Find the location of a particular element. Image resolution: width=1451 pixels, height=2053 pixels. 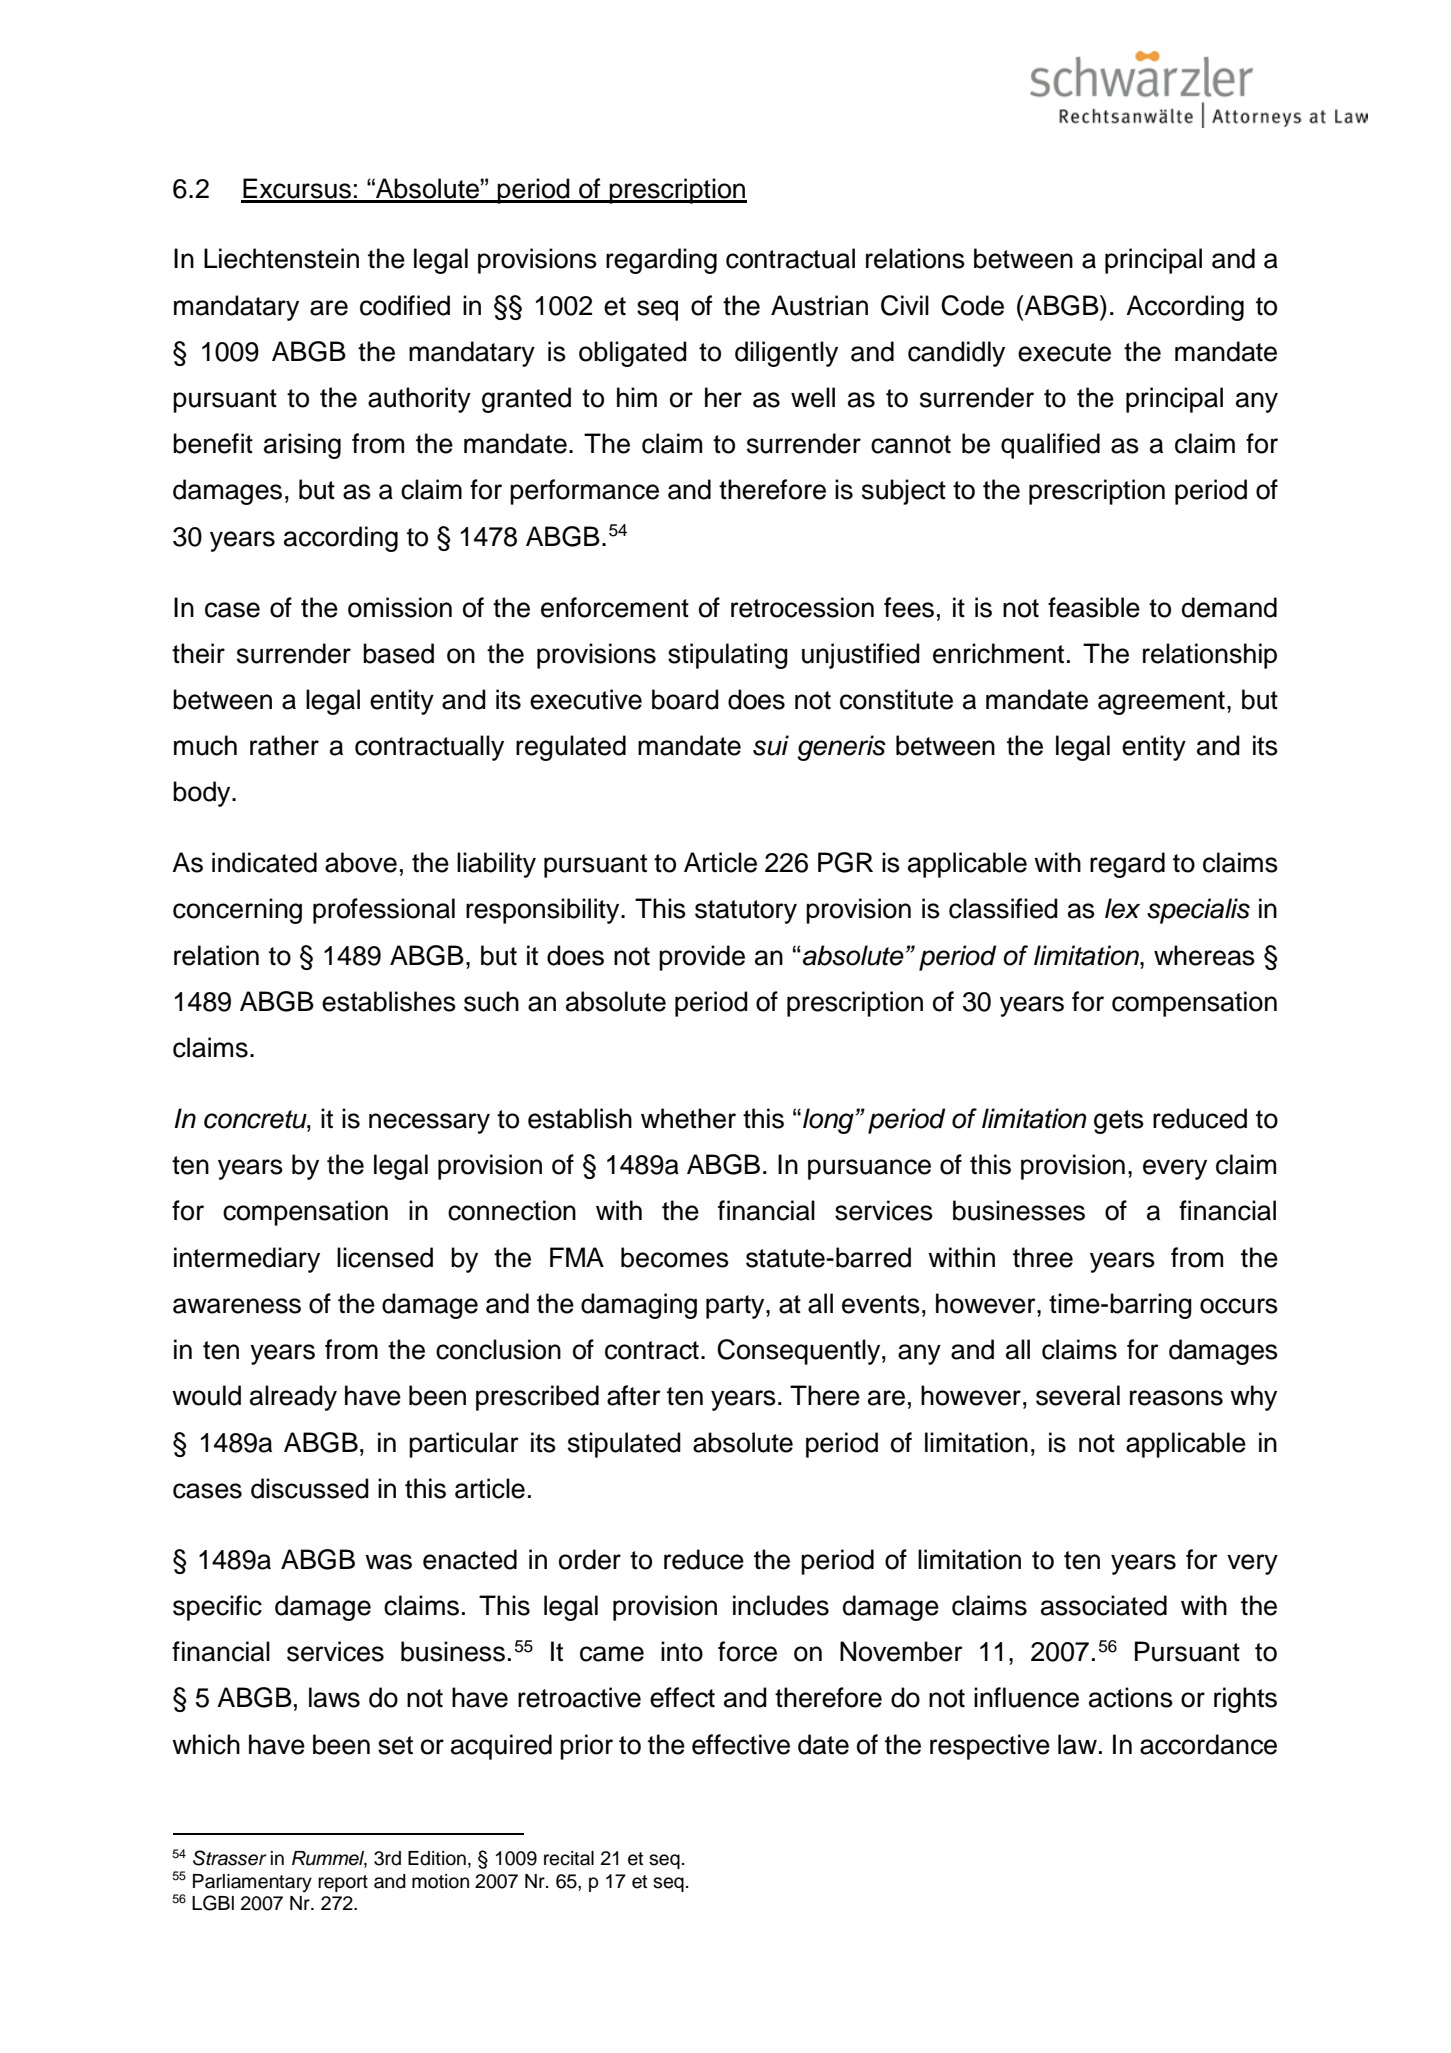

execute is located at coordinates (1064, 352).
